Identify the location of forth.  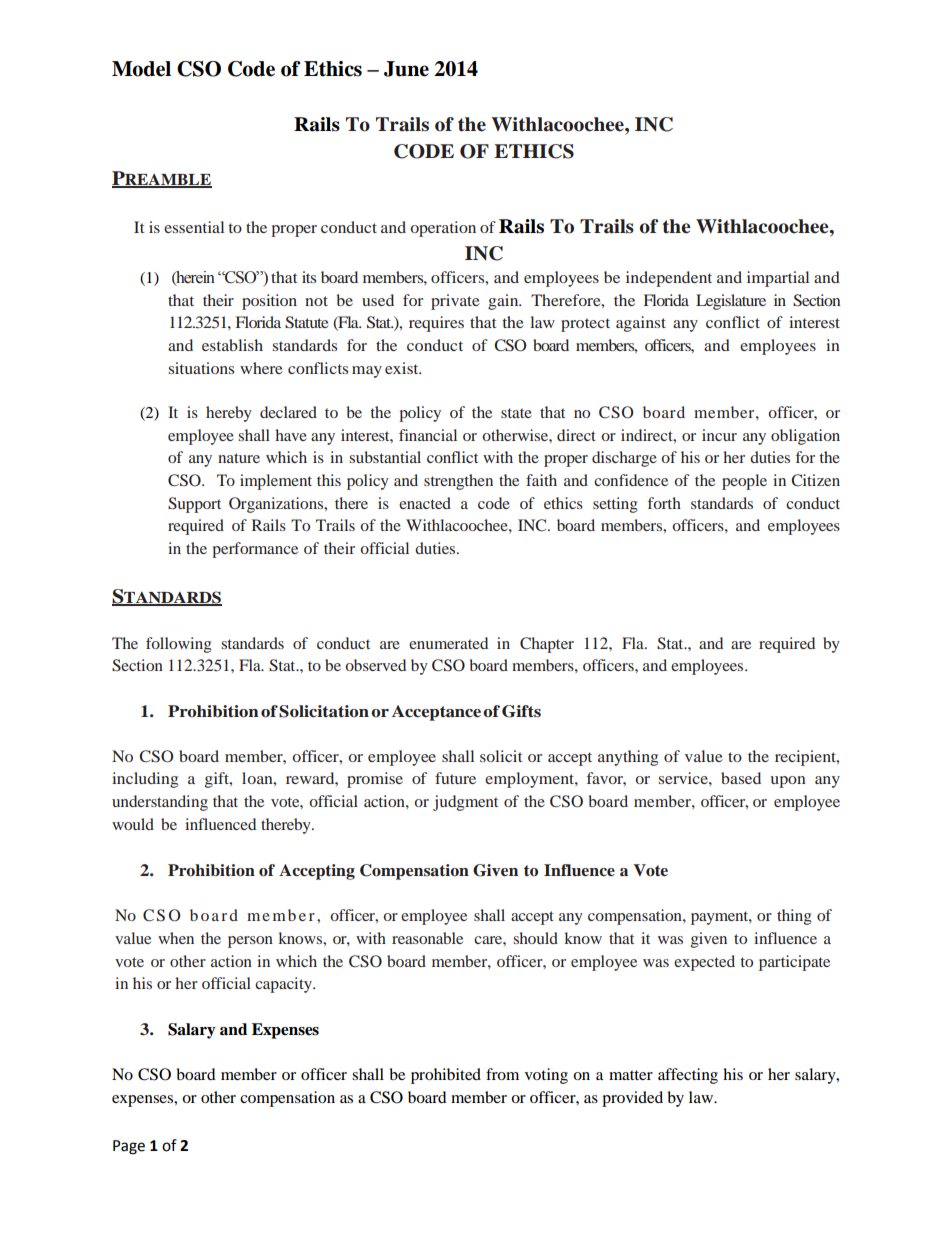
(664, 503).
